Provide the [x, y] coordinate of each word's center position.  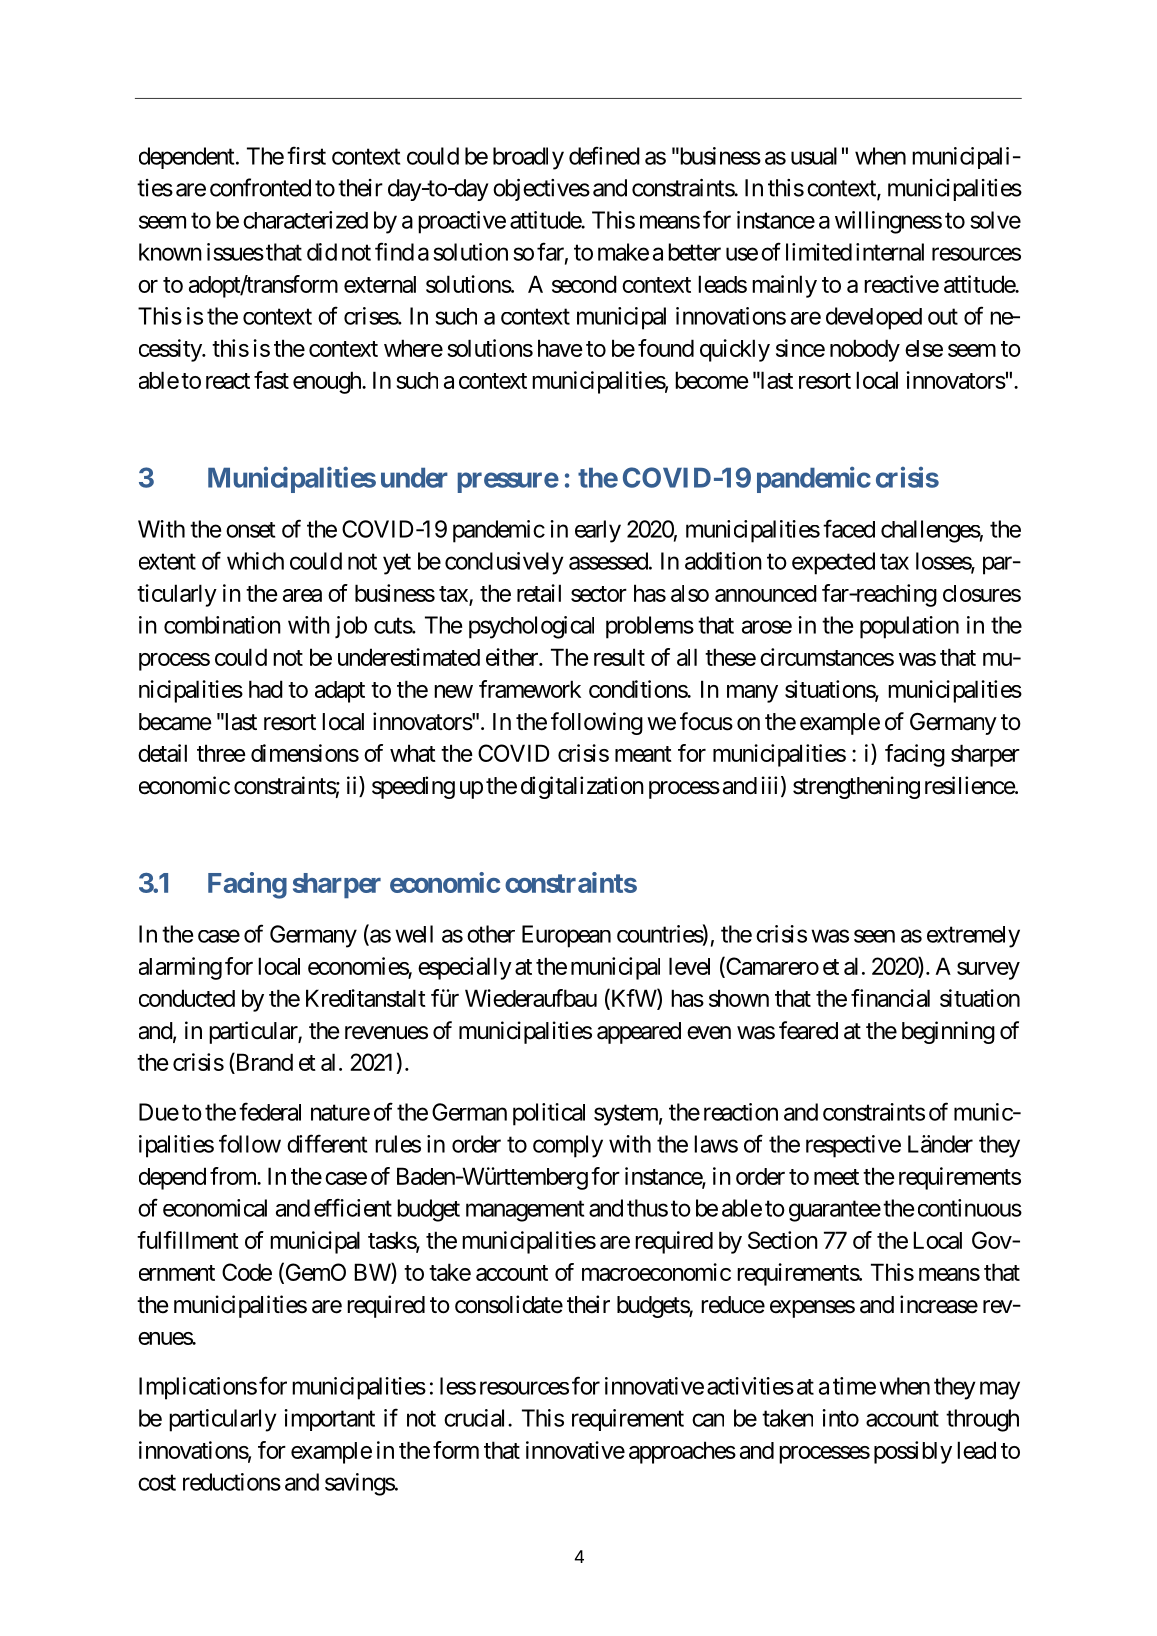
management [525, 1211]
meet [836, 1177]
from [234, 1176]
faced [849, 528]
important [329, 1420]
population [909, 627]
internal [890, 252]
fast [271, 380]
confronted [260, 187]
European [566, 936]
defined [604, 155]
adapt [340, 692]
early [598, 531]
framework [530, 689]
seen [874, 936]
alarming [180, 968]
